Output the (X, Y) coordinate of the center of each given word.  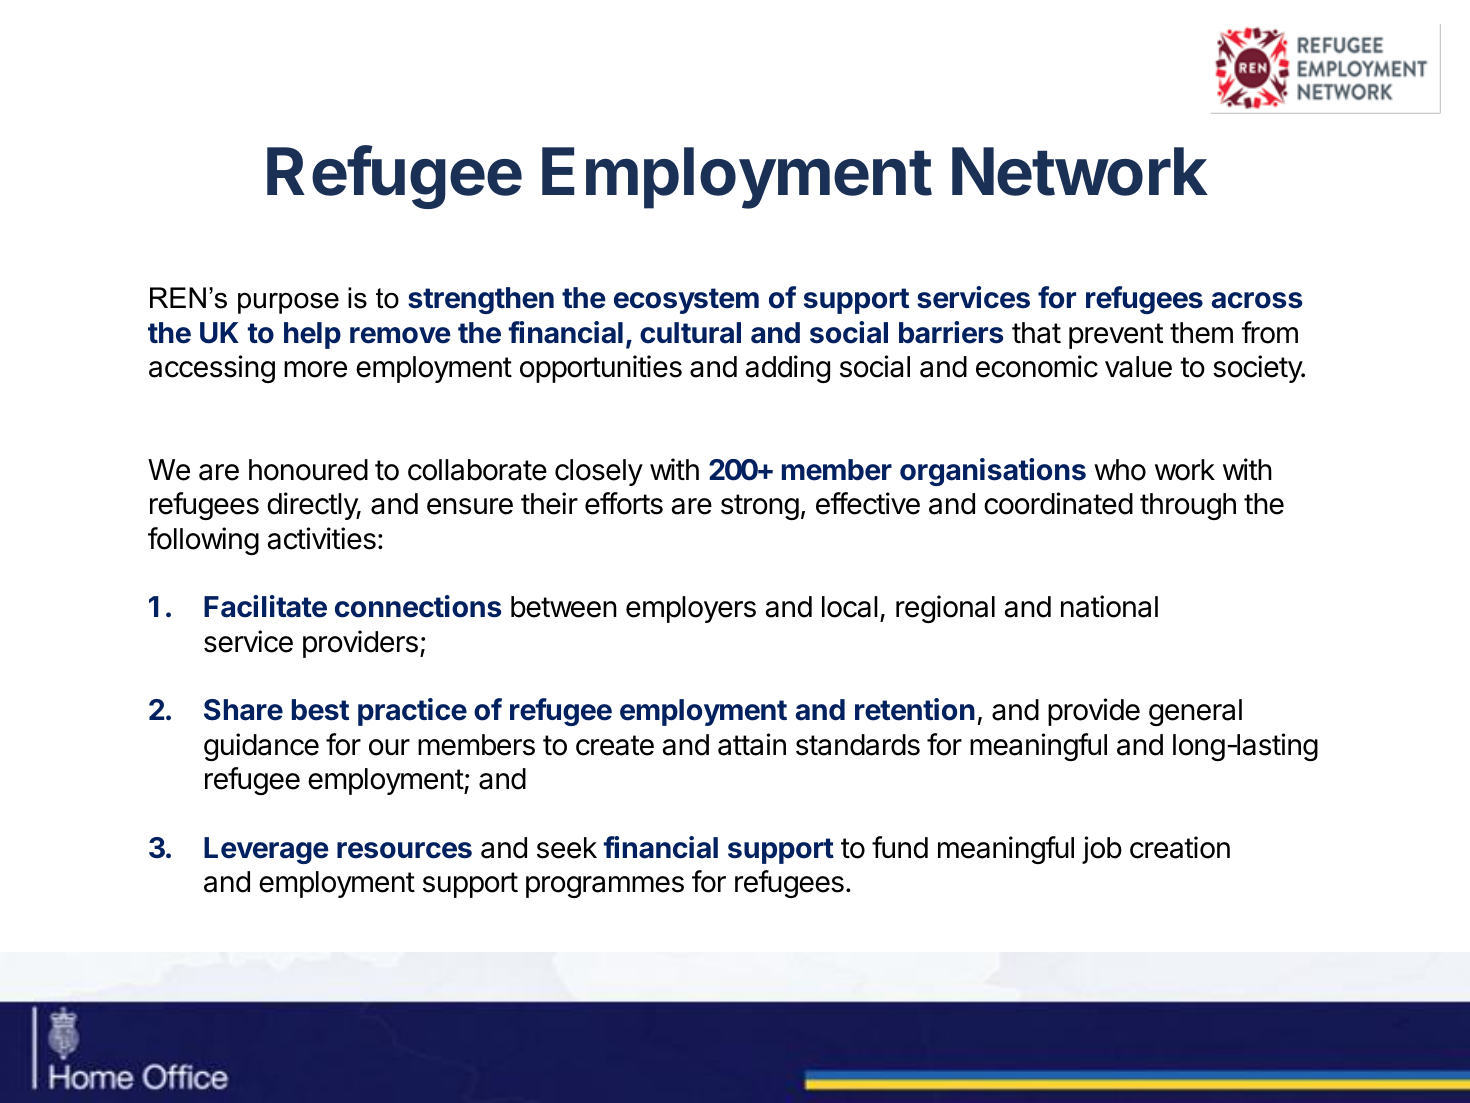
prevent (1116, 336)
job (1102, 850)
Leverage (266, 850)
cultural (690, 333)
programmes (605, 887)
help (312, 335)
